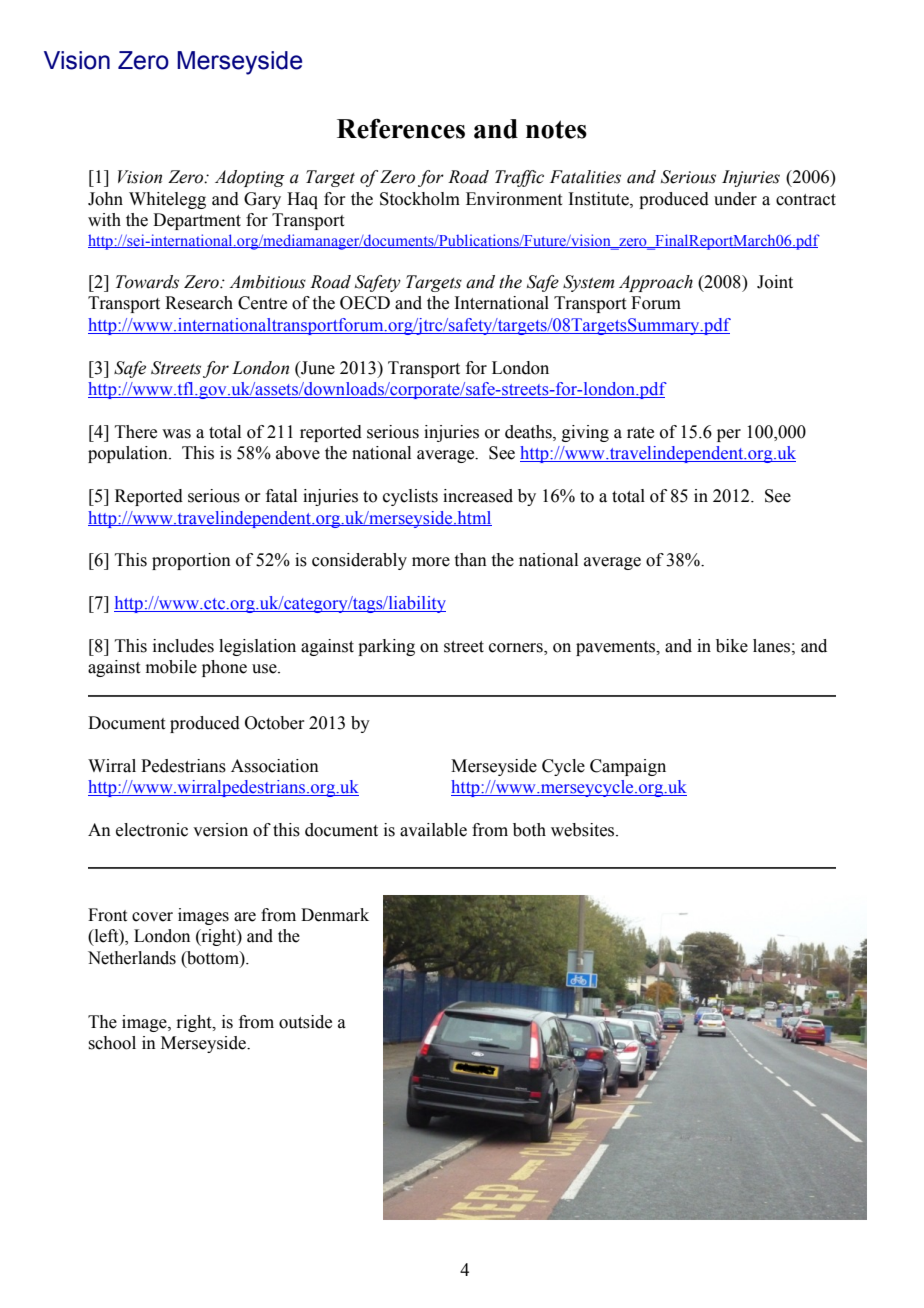 This screenshot has height=1308, width=924. Describe the element at coordinates (735, 199) in the screenshot. I see `under` at that location.
